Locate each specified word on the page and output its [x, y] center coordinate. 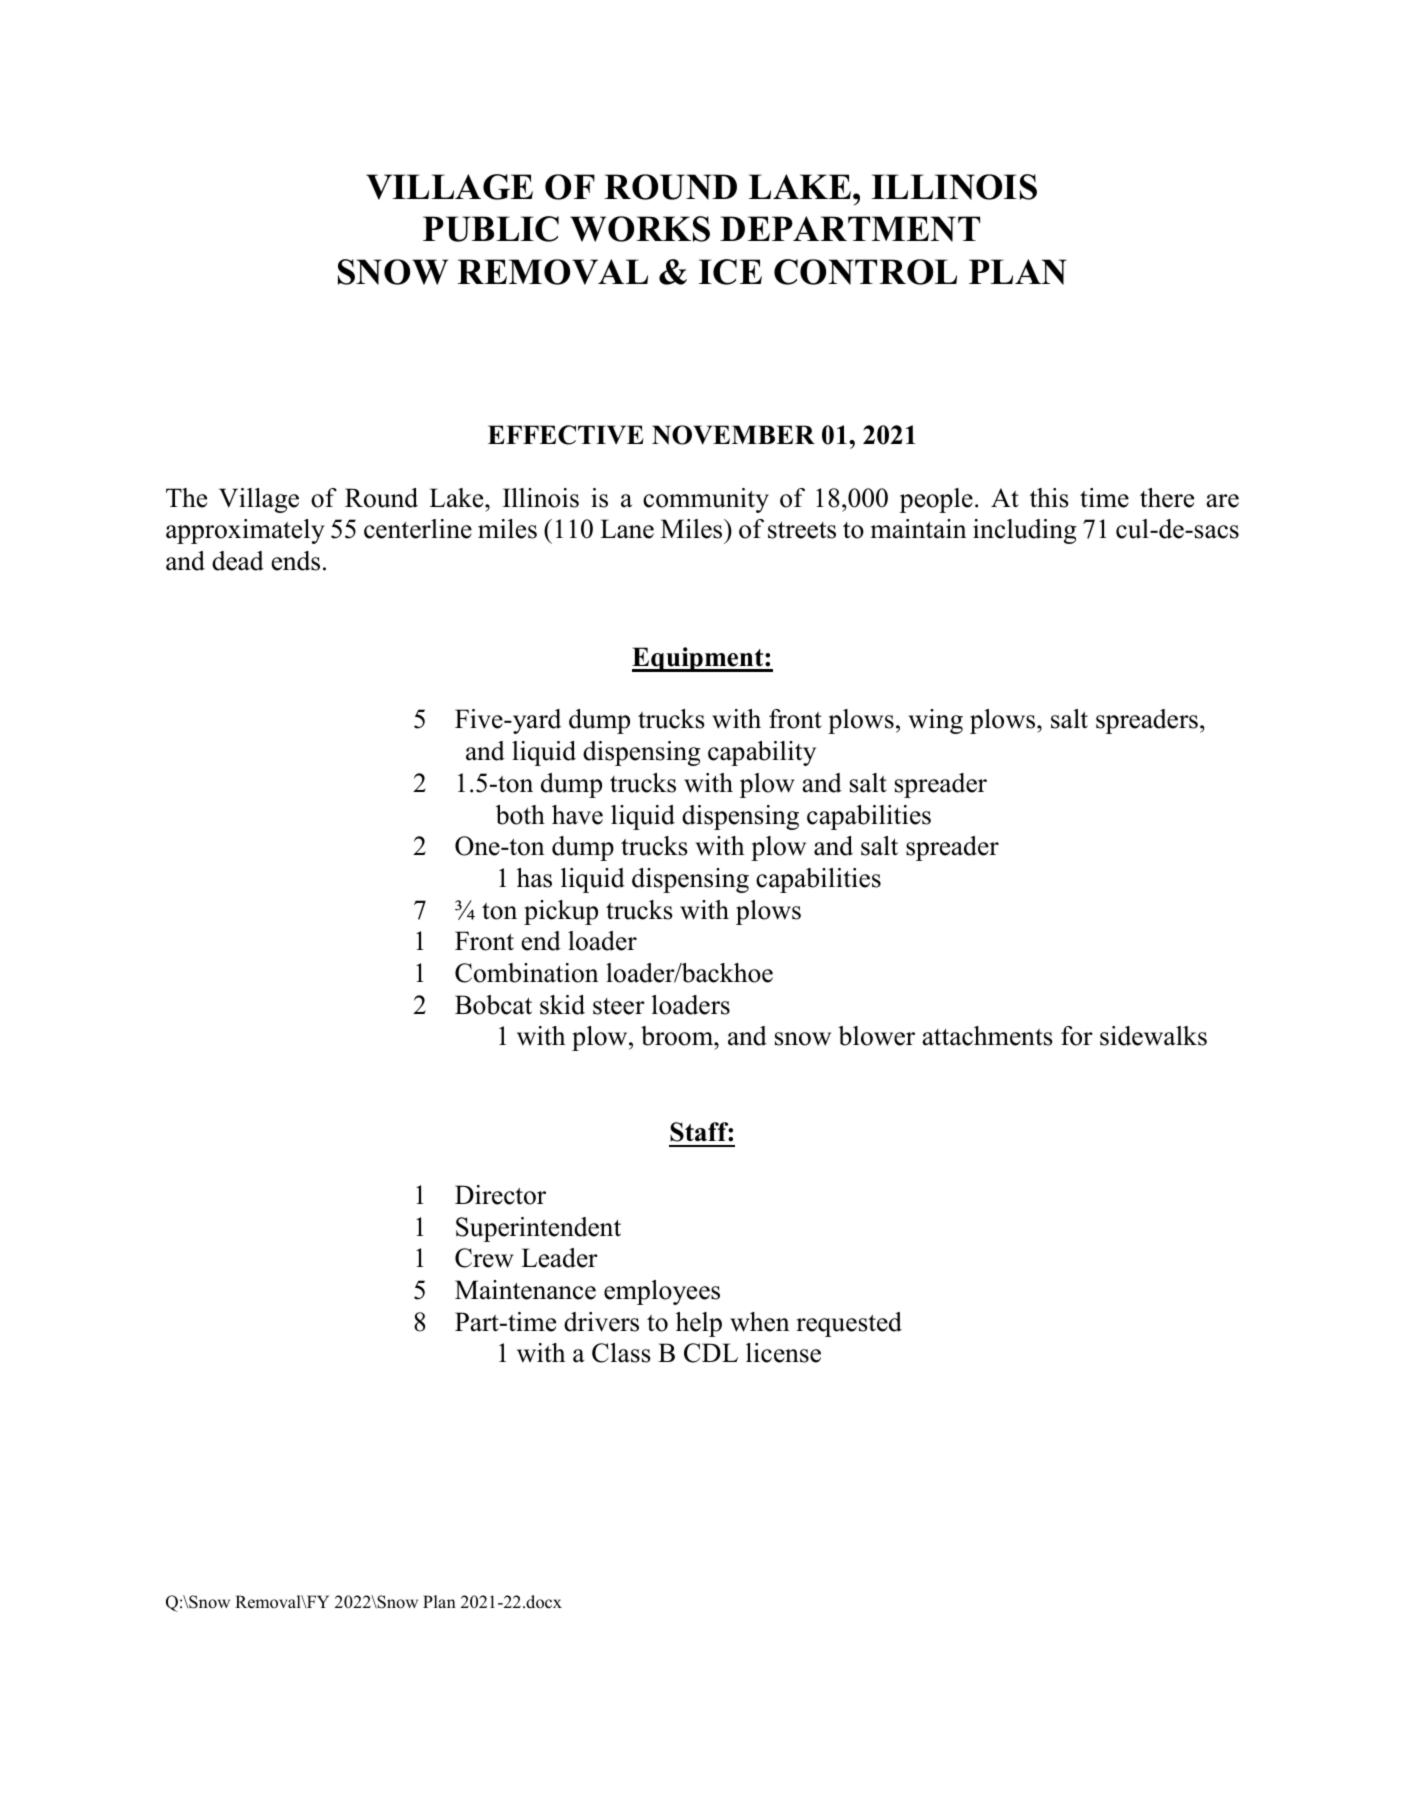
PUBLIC [491, 229]
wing [936, 721]
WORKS [640, 229]
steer [619, 1006]
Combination [527, 973]
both [520, 815]
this [1049, 498]
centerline [418, 529]
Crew [484, 1258]
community [706, 500]
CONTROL [865, 272]
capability [762, 753]
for [1077, 1036]
